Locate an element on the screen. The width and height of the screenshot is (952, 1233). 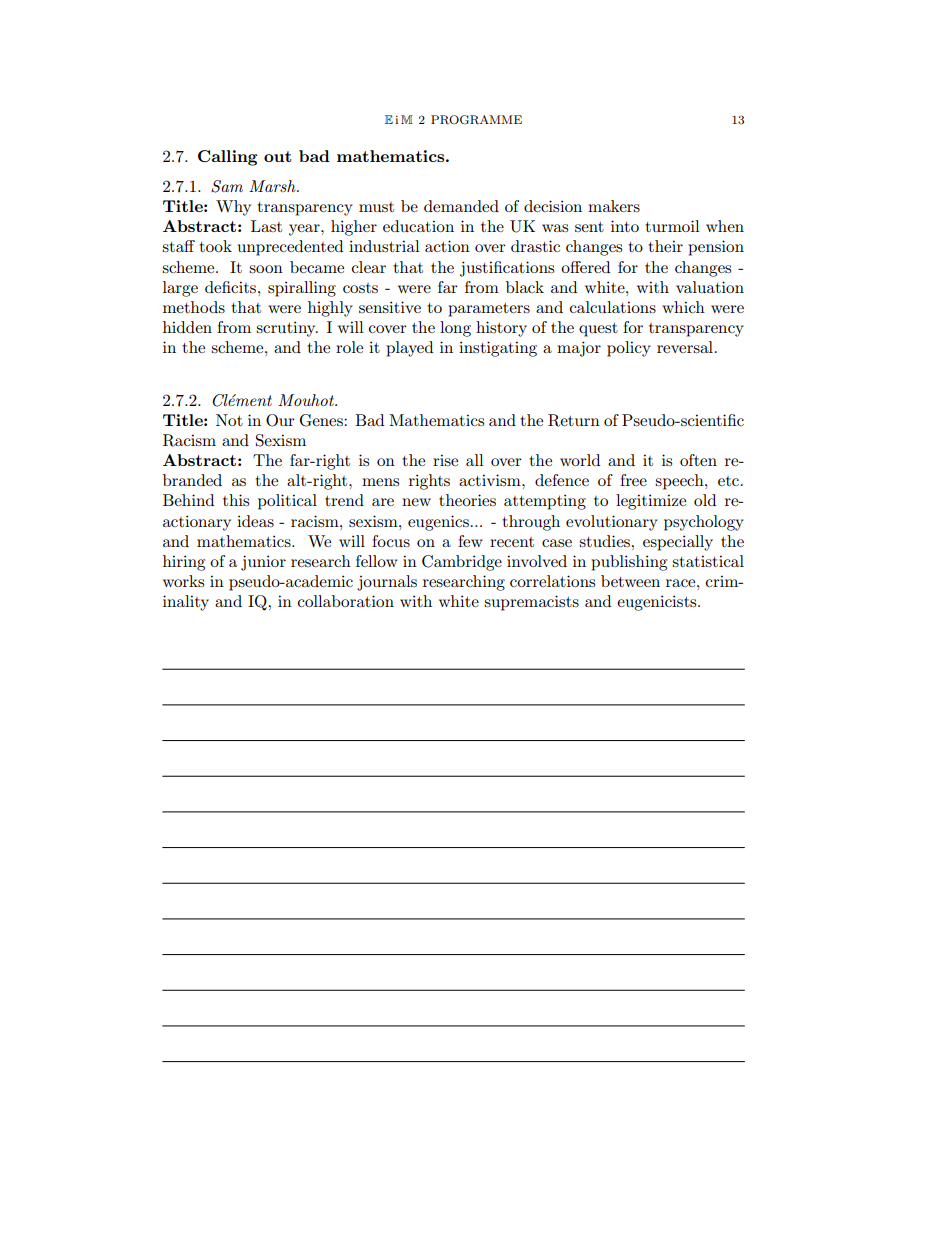
reversal is located at coordinates (685, 347).
